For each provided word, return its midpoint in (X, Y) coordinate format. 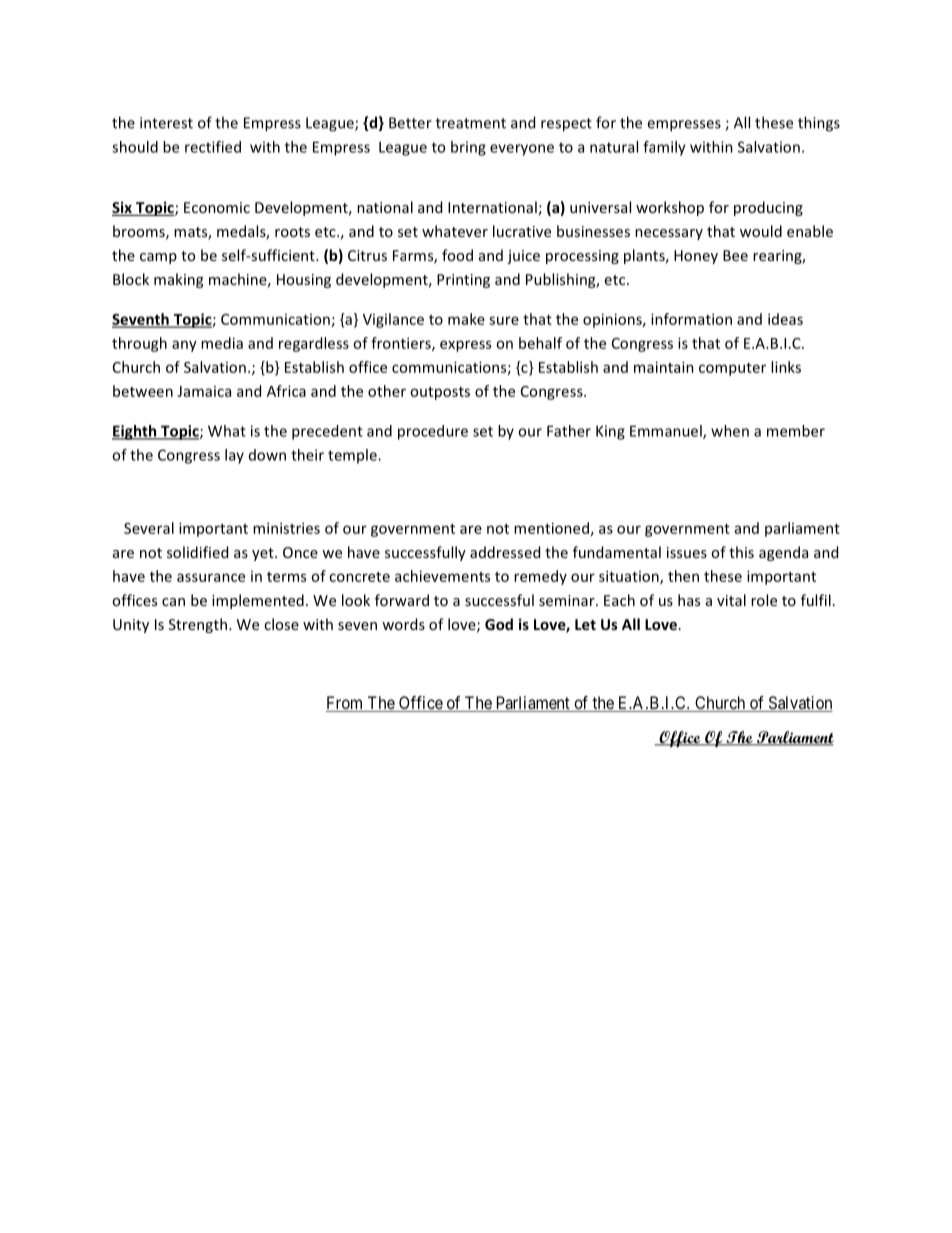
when (730, 431)
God (499, 624)
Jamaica (204, 391)
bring (468, 148)
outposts (440, 393)
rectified (213, 147)
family (664, 148)
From (346, 704)
